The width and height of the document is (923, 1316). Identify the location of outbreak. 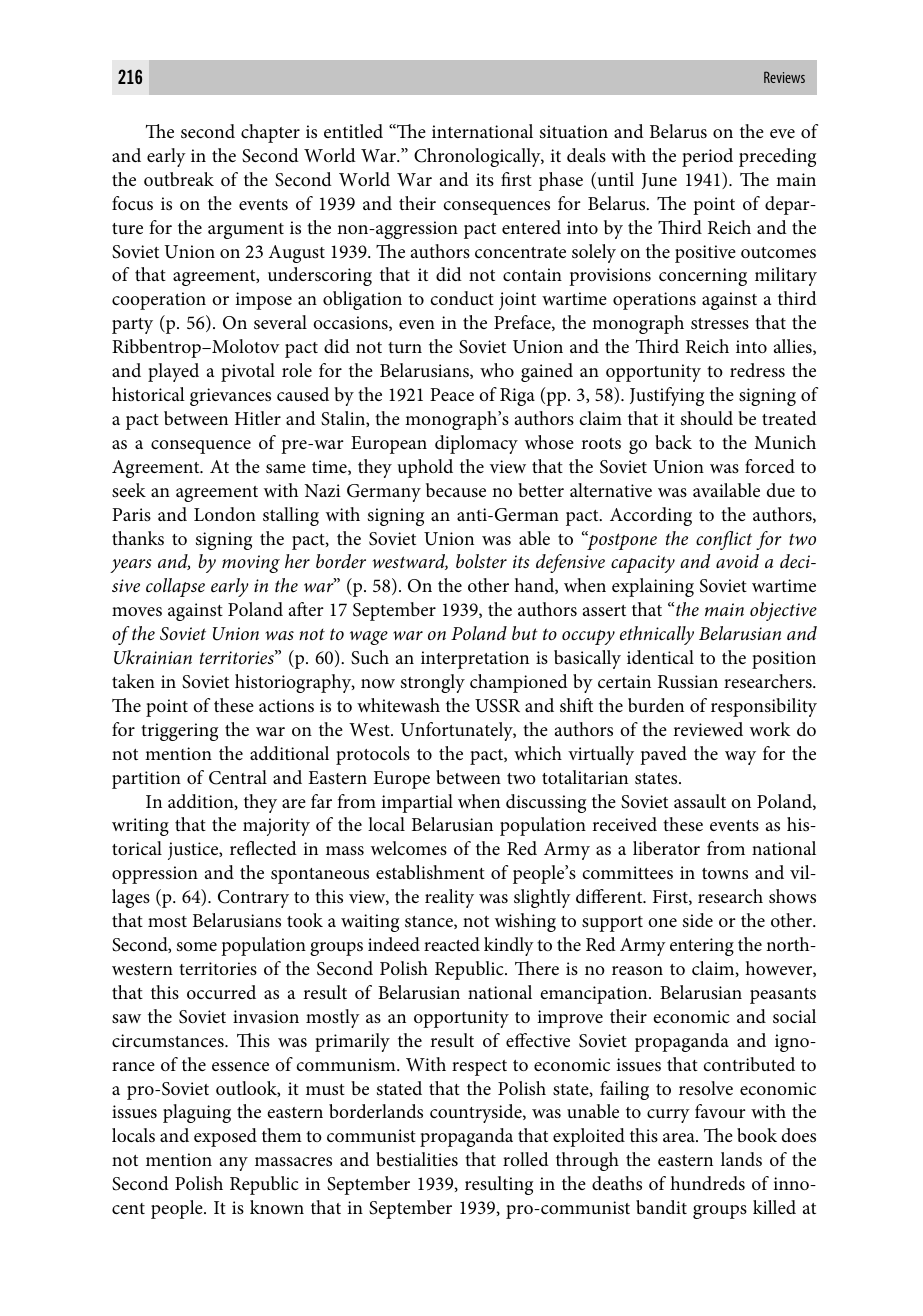
(179, 179).
